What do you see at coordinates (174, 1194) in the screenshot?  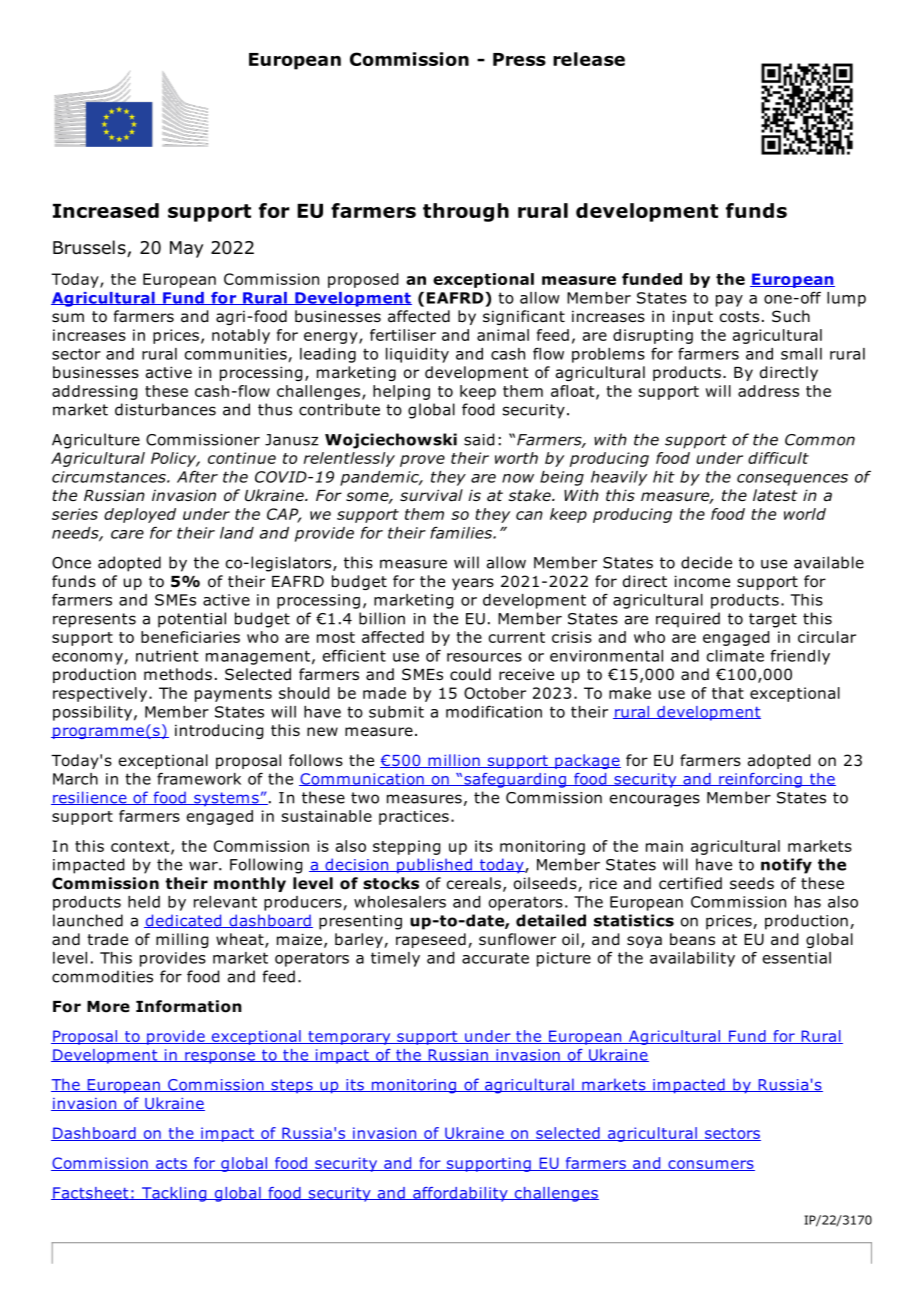 I see `Tackling` at bounding box center [174, 1194].
